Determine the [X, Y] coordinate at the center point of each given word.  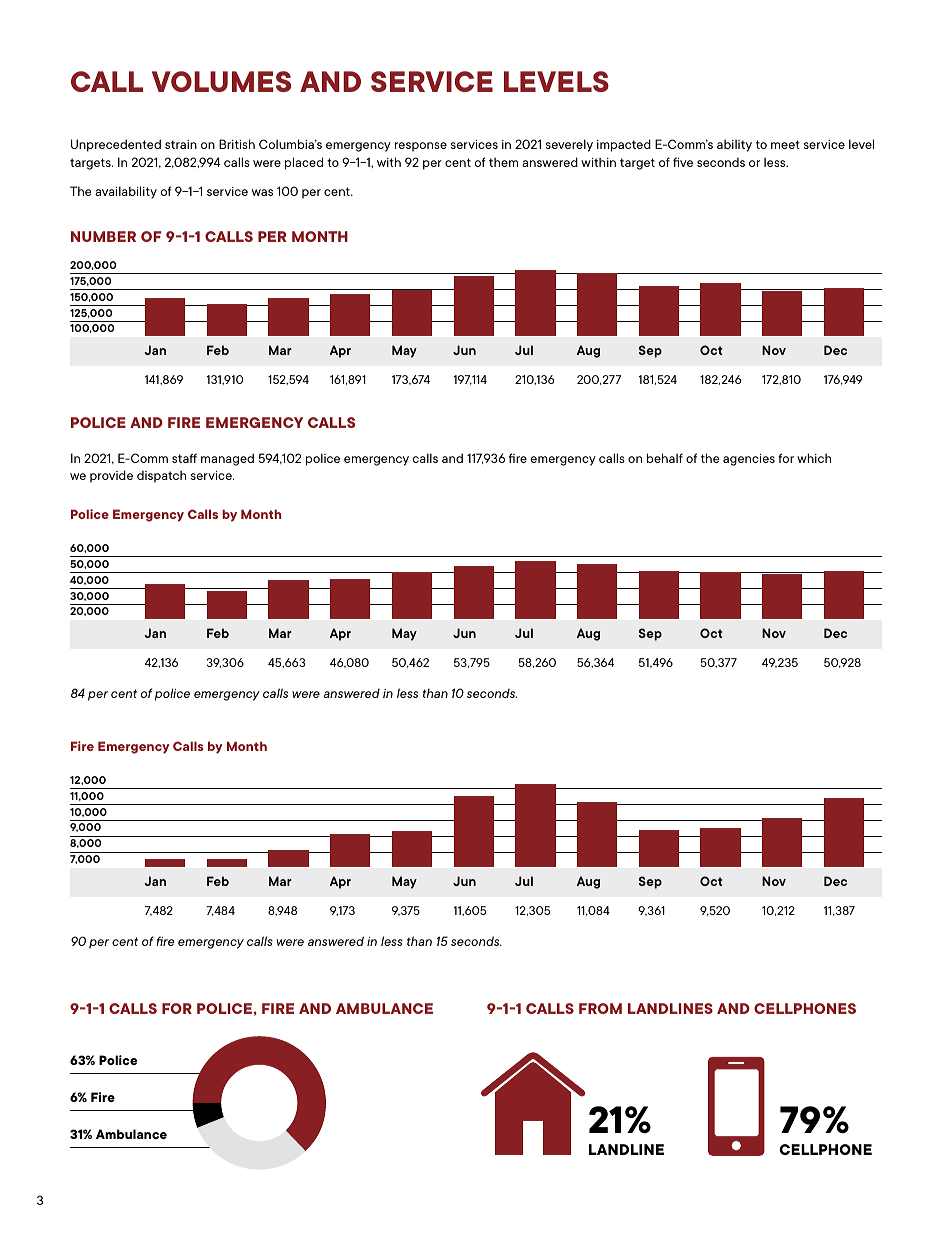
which [814, 458]
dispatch [161, 476]
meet [785, 144]
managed [227, 459]
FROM [600, 1008]
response [421, 147]
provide [111, 476]
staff [184, 458]
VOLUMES [221, 81]
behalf [665, 458]
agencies [749, 460]
